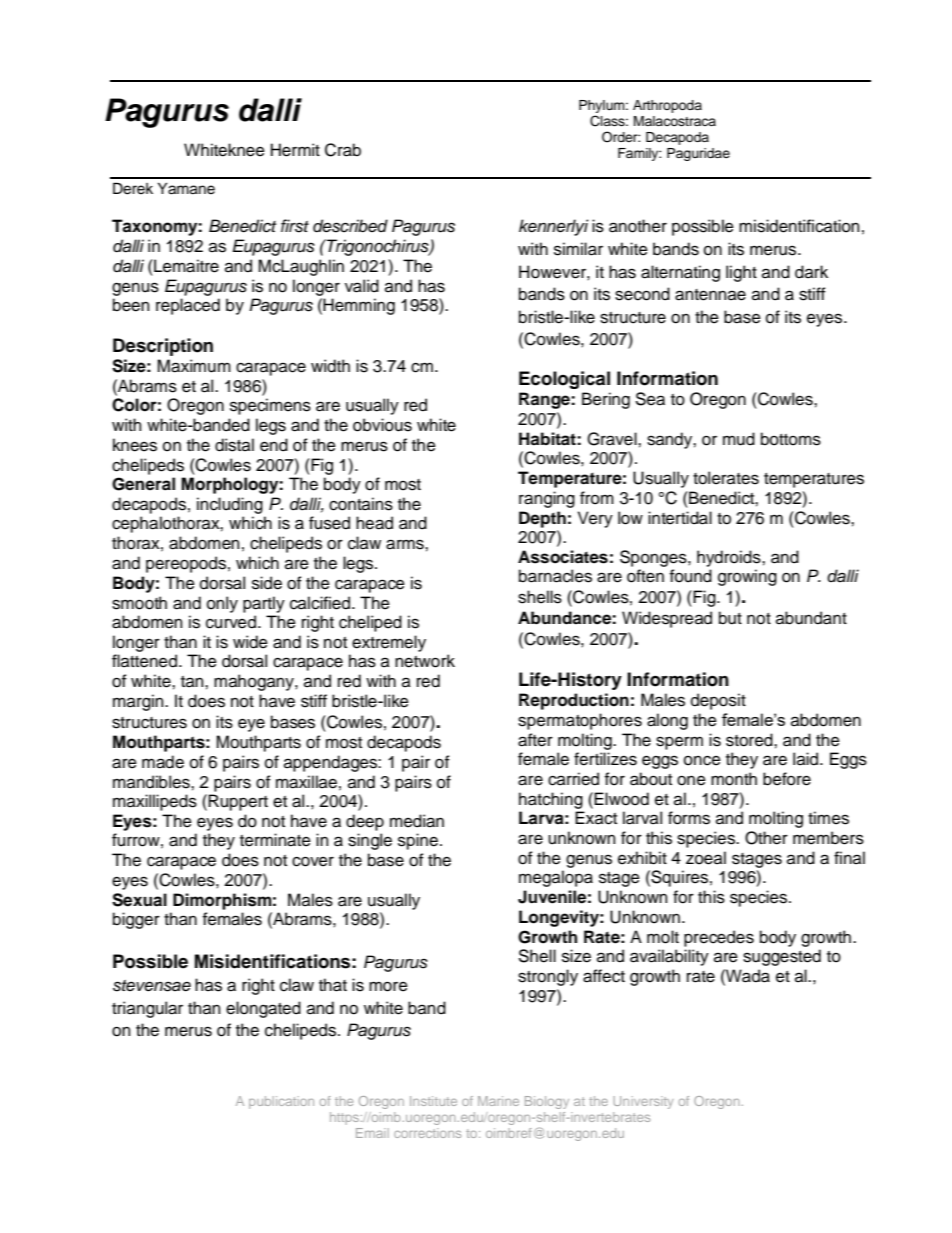 This document has width=952, height=1233. What do you see at coordinates (551, 800) in the document?
I see `hatching` at bounding box center [551, 800].
